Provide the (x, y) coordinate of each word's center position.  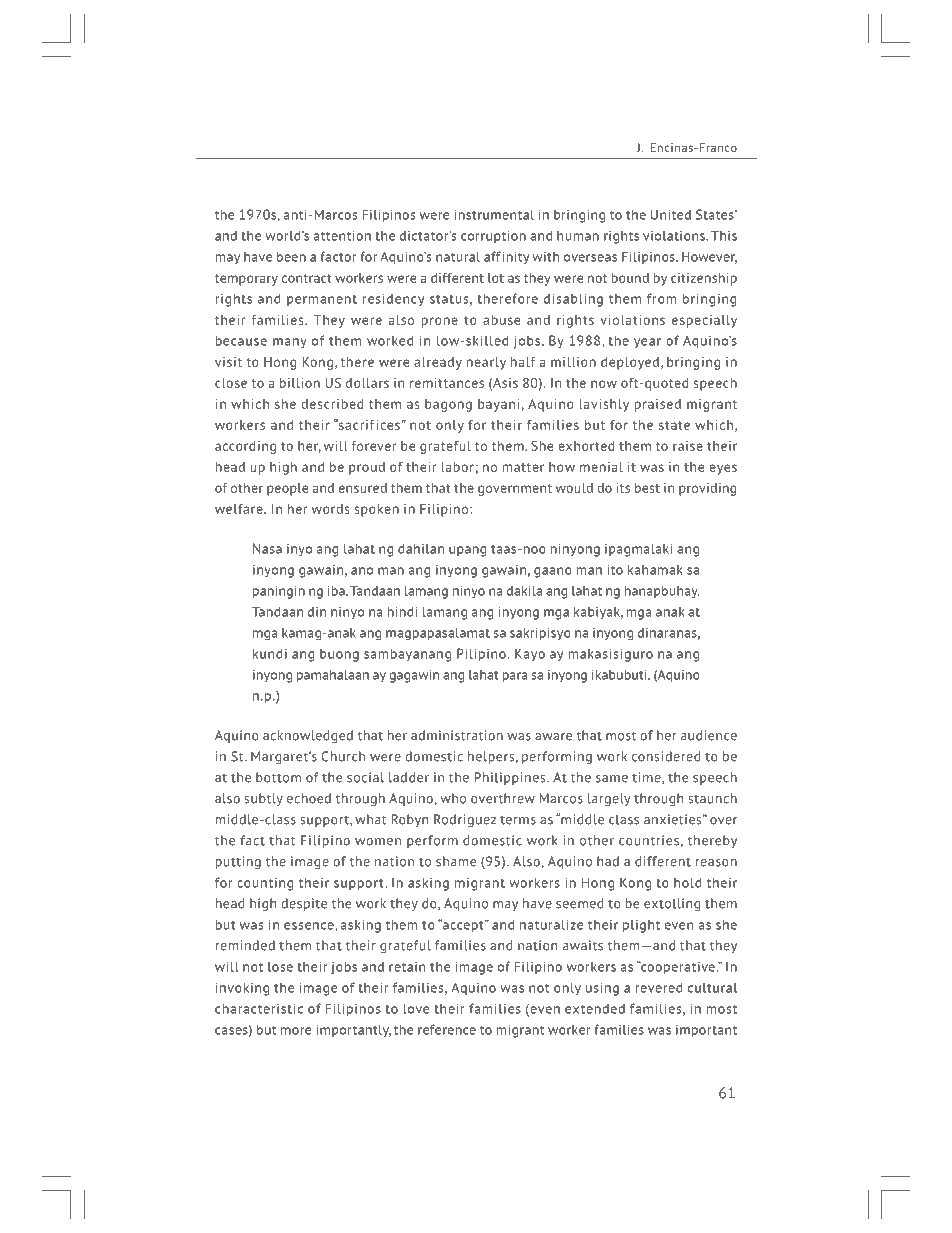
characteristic (259, 1008)
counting (265, 884)
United (671, 214)
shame (456, 861)
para (515, 677)
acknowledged (308, 736)
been (291, 256)
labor (457, 467)
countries (649, 840)
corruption (493, 236)
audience (709, 735)
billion (300, 383)
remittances (447, 383)
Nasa (267, 548)
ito (615, 569)
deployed (630, 363)
